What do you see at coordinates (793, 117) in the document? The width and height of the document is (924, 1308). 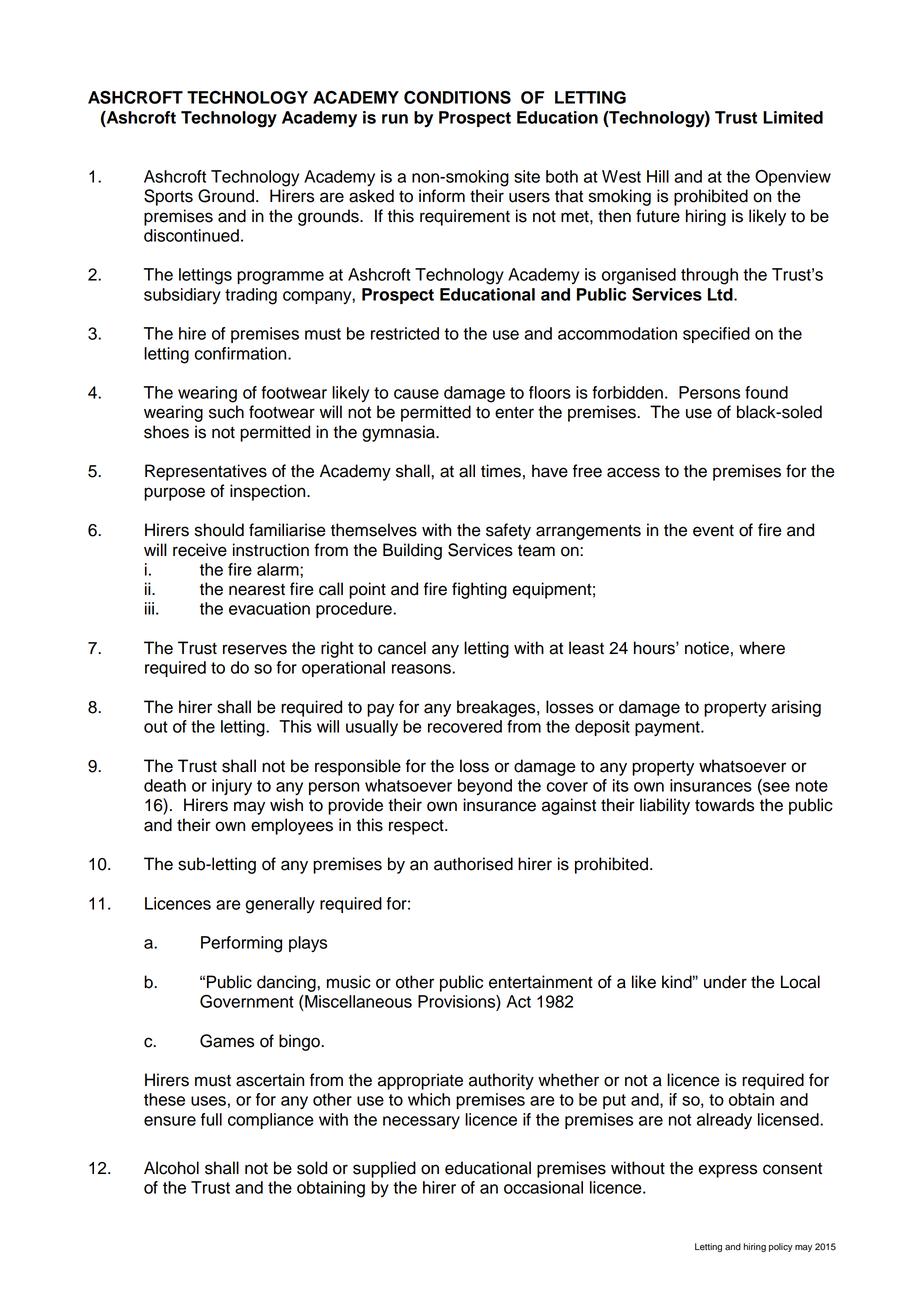 I see `Limited` at bounding box center [793, 117].
